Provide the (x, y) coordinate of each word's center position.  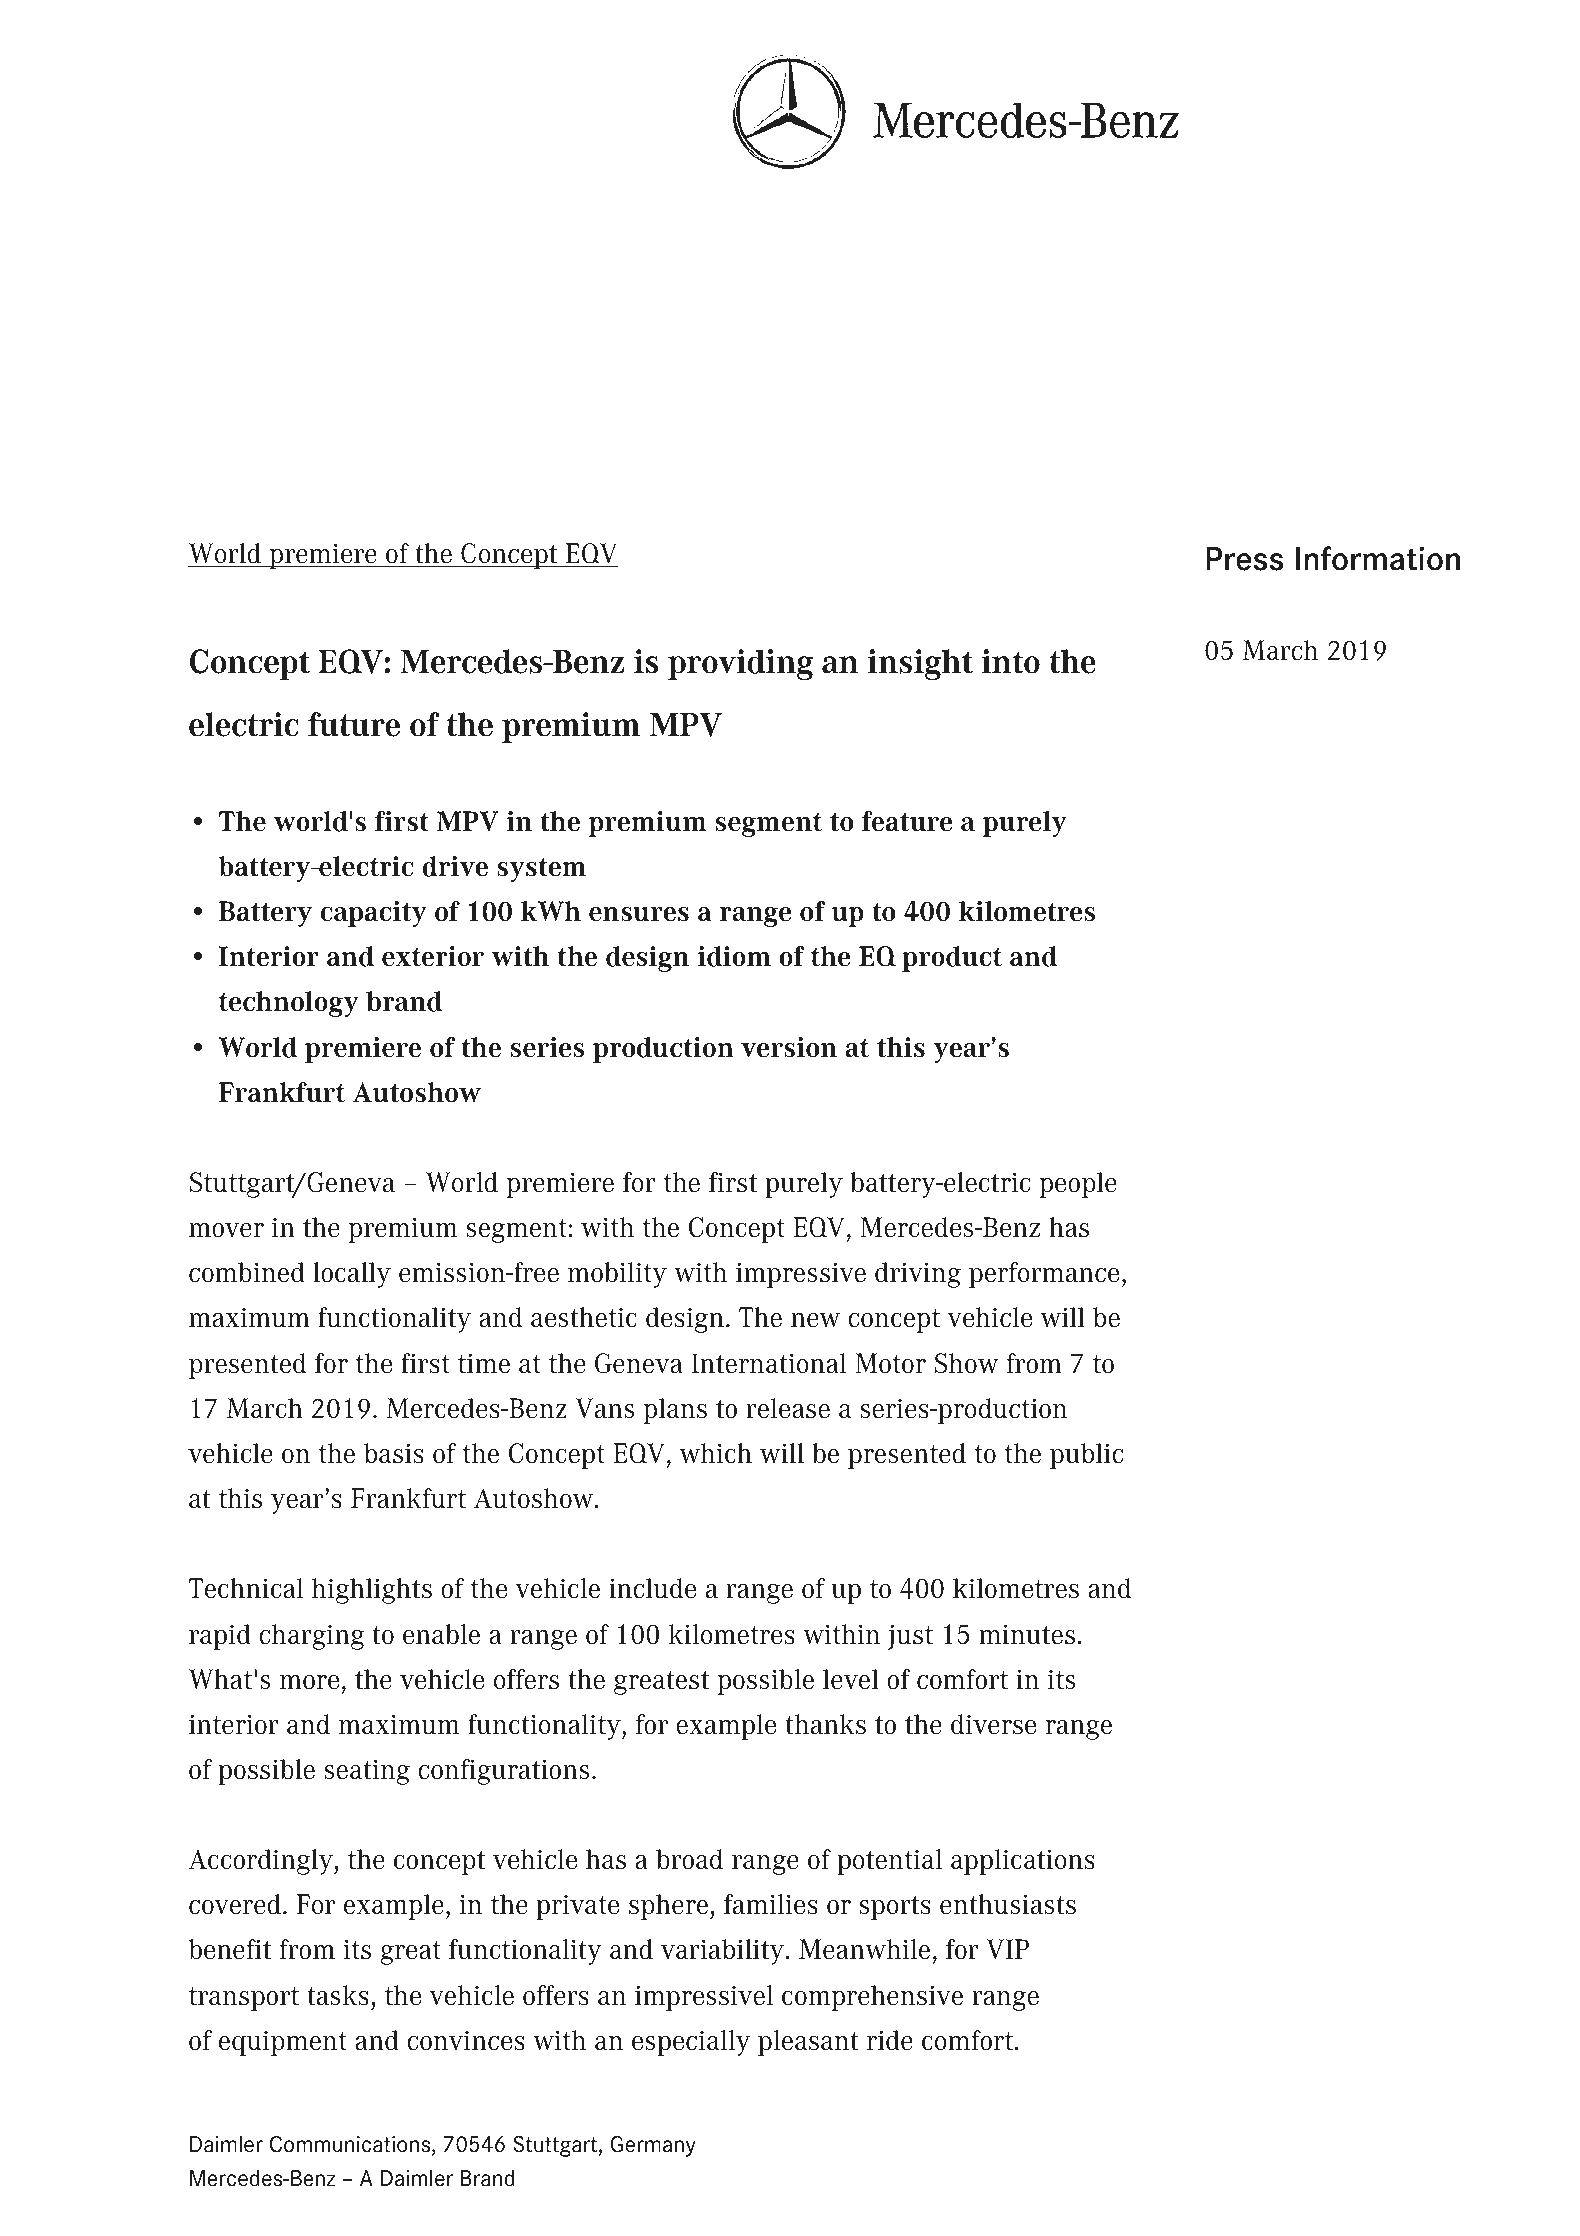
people (1078, 1185)
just (910, 1637)
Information (1378, 558)
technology (289, 1004)
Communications (350, 2144)
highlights (372, 1591)
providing (740, 664)
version (789, 1047)
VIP (1007, 1949)
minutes (1027, 1634)
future (354, 724)
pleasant (808, 2043)
